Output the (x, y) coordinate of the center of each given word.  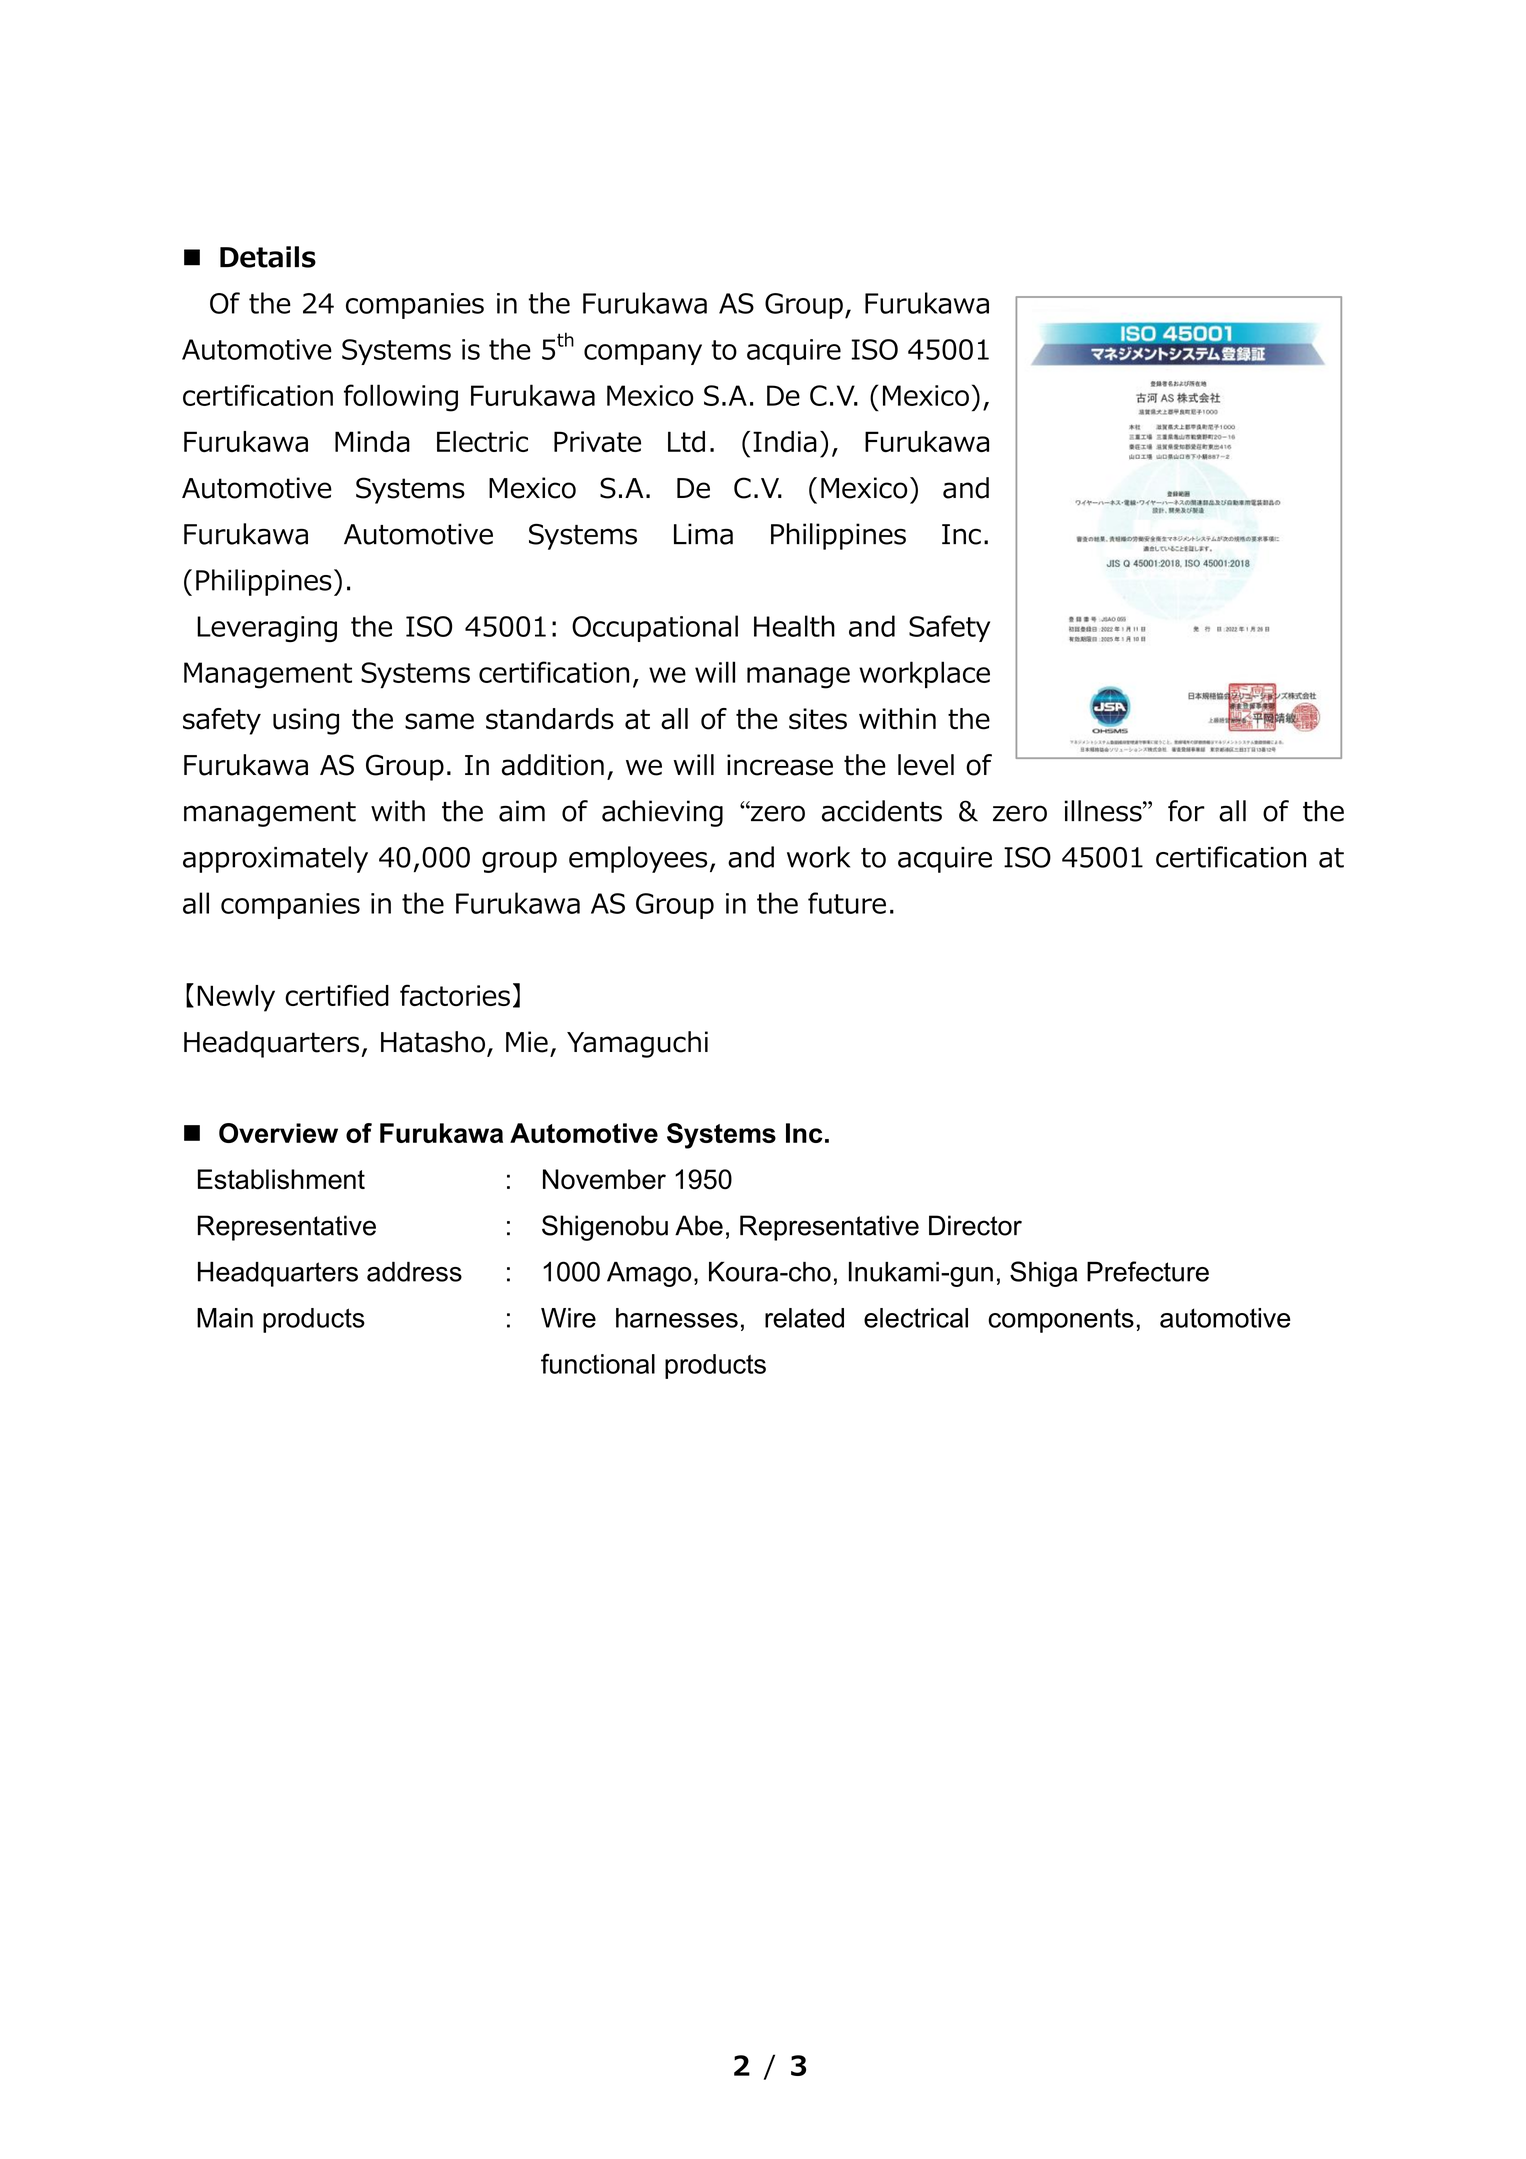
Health (794, 626)
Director (975, 1225)
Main (225, 1318)
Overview (278, 1133)
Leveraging (267, 629)
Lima (703, 534)
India (785, 441)
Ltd (686, 441)
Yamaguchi (637, 1044)
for (1186, 811)
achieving (662, 813)
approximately (275, 859)
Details (268, 257)
